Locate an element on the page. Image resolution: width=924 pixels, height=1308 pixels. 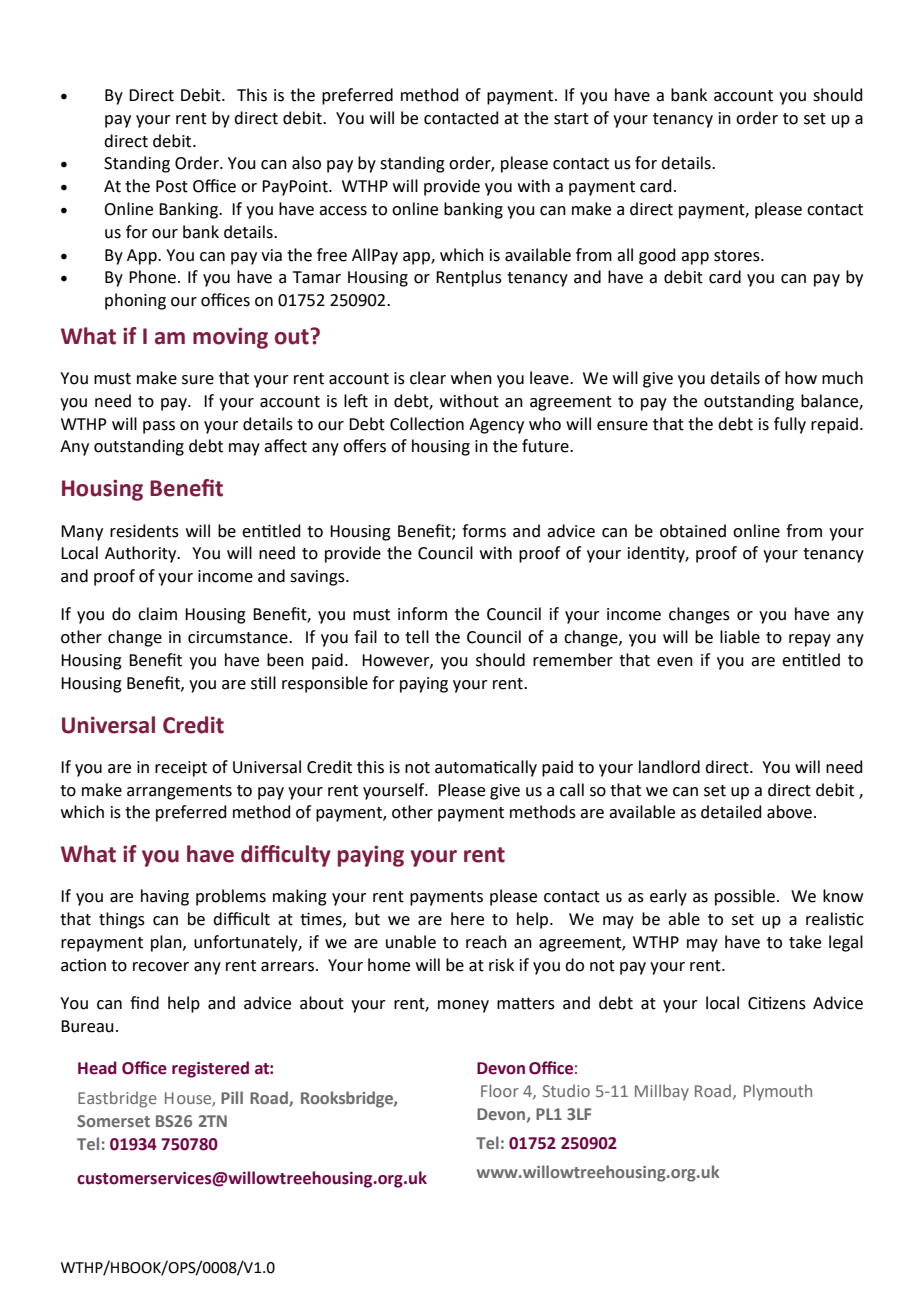
Agency is located at coordinates (496, 426).
